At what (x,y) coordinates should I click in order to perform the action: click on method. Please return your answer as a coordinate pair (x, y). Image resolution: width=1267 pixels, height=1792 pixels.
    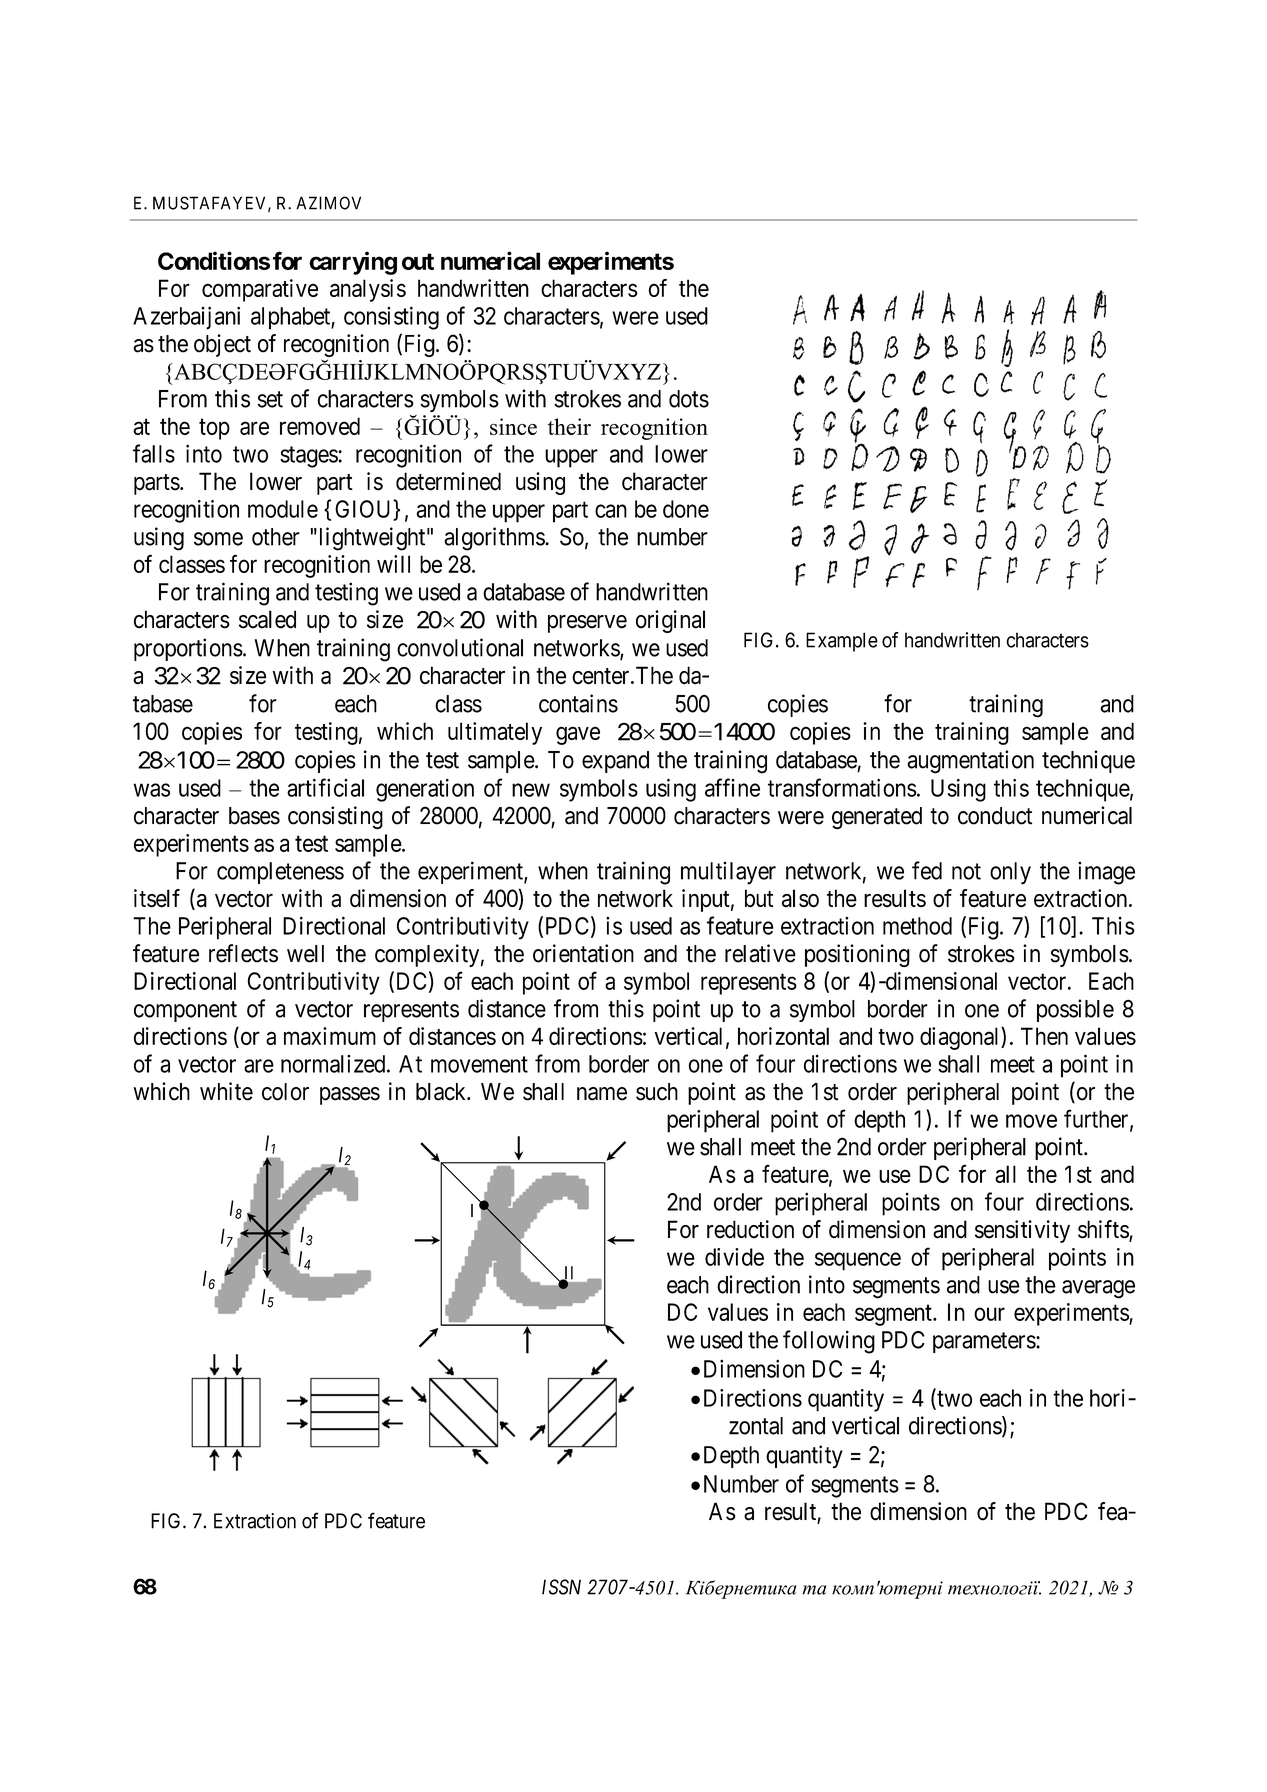
    Looking at the image, I should click on (917, 926).
